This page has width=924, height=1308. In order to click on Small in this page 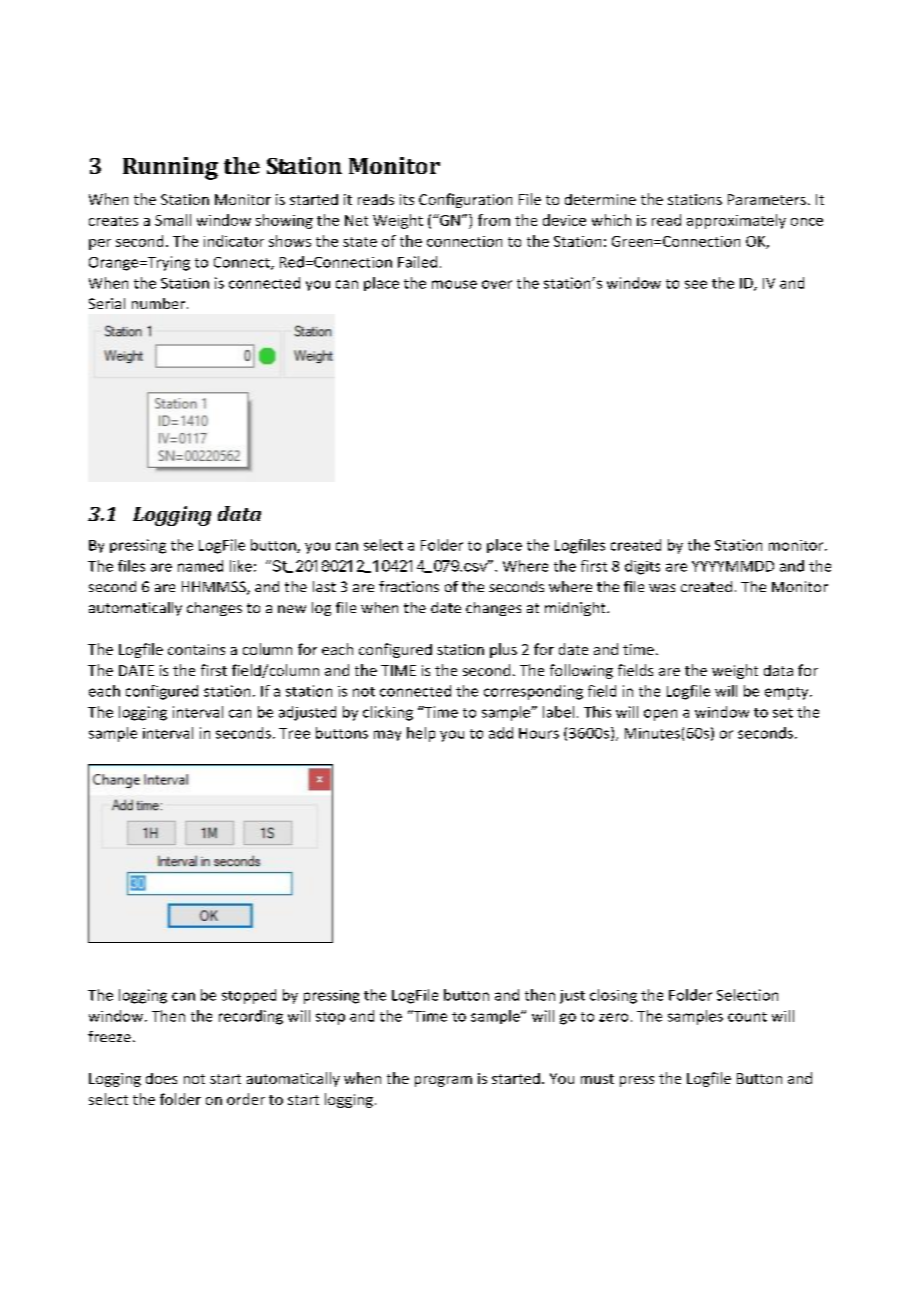, I will do `click(173, 220)`.
